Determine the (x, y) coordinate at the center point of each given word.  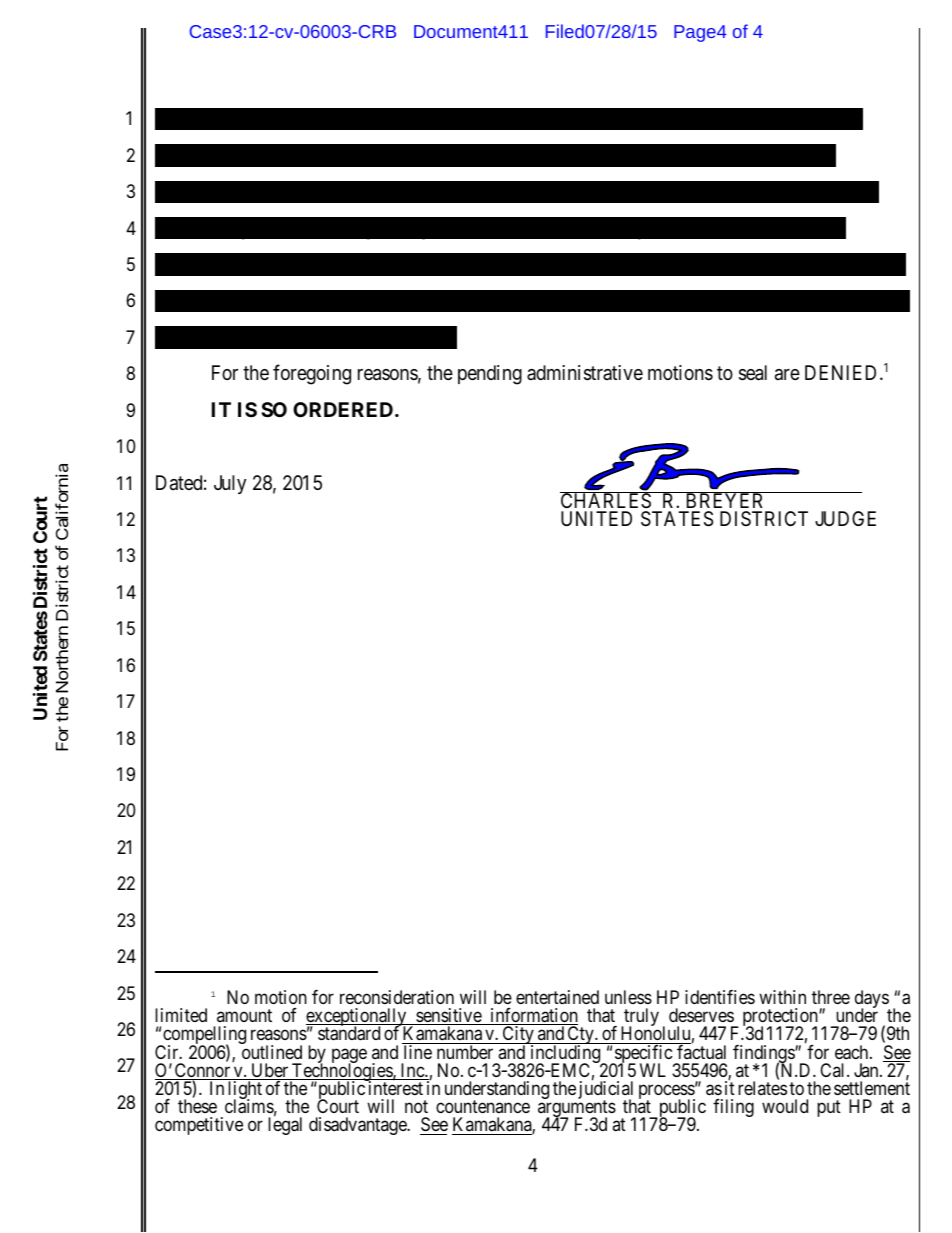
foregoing (312, 374)
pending (490, 375)
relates (762, 1088)
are (787, 375)
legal (285, 1126)
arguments (577, 1110)
